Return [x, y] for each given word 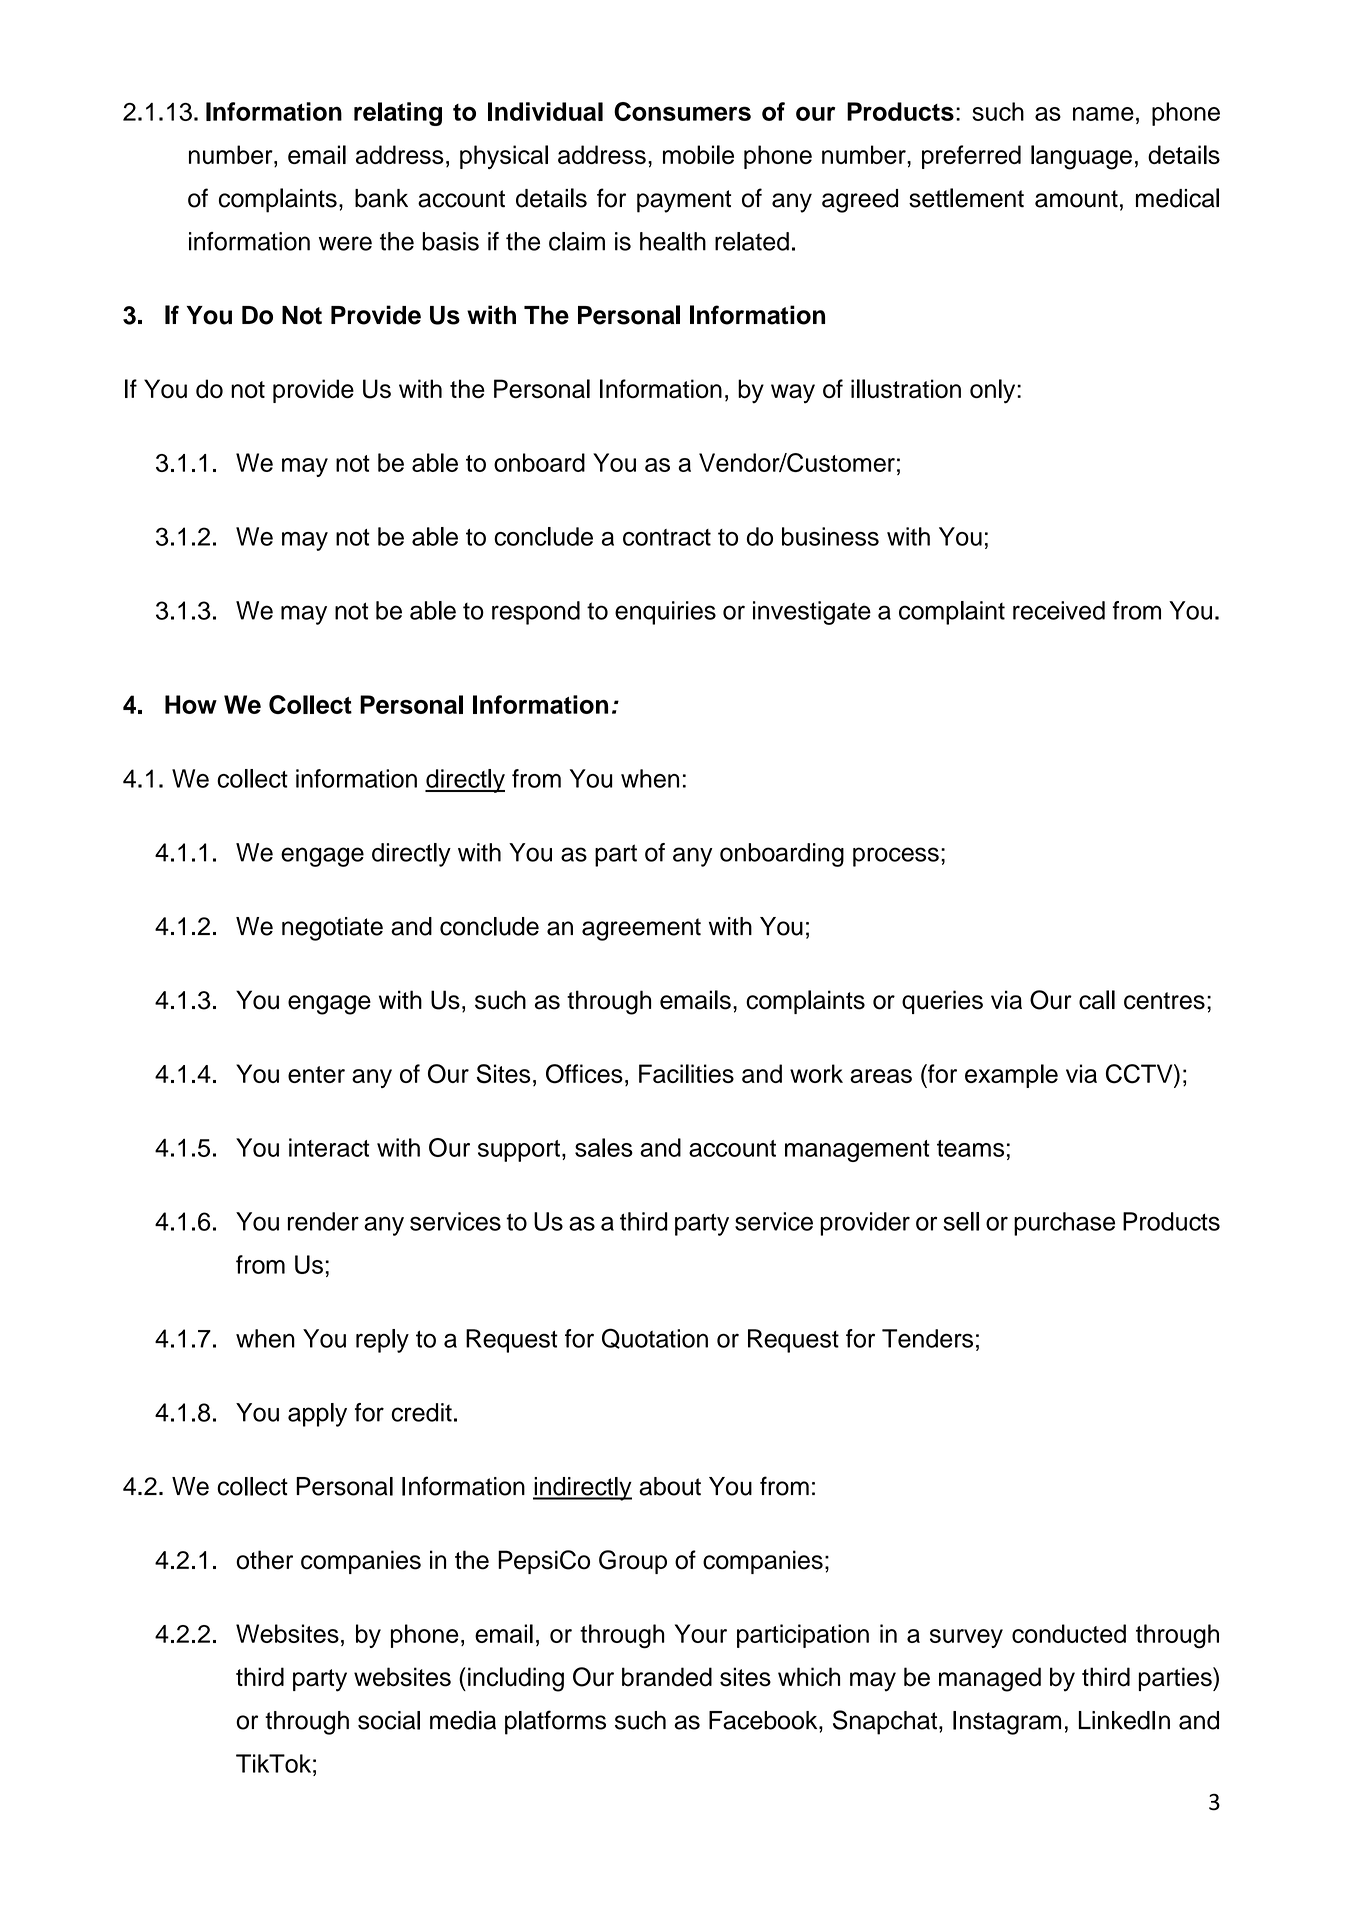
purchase [1064, 1224]
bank [381, 198]
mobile [698, 154]
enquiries [665, 613]
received [1059, 610]
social [389, 1720]
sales [604, 1147]
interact [329, 1147]
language [1081, 157]
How [191, 704]
